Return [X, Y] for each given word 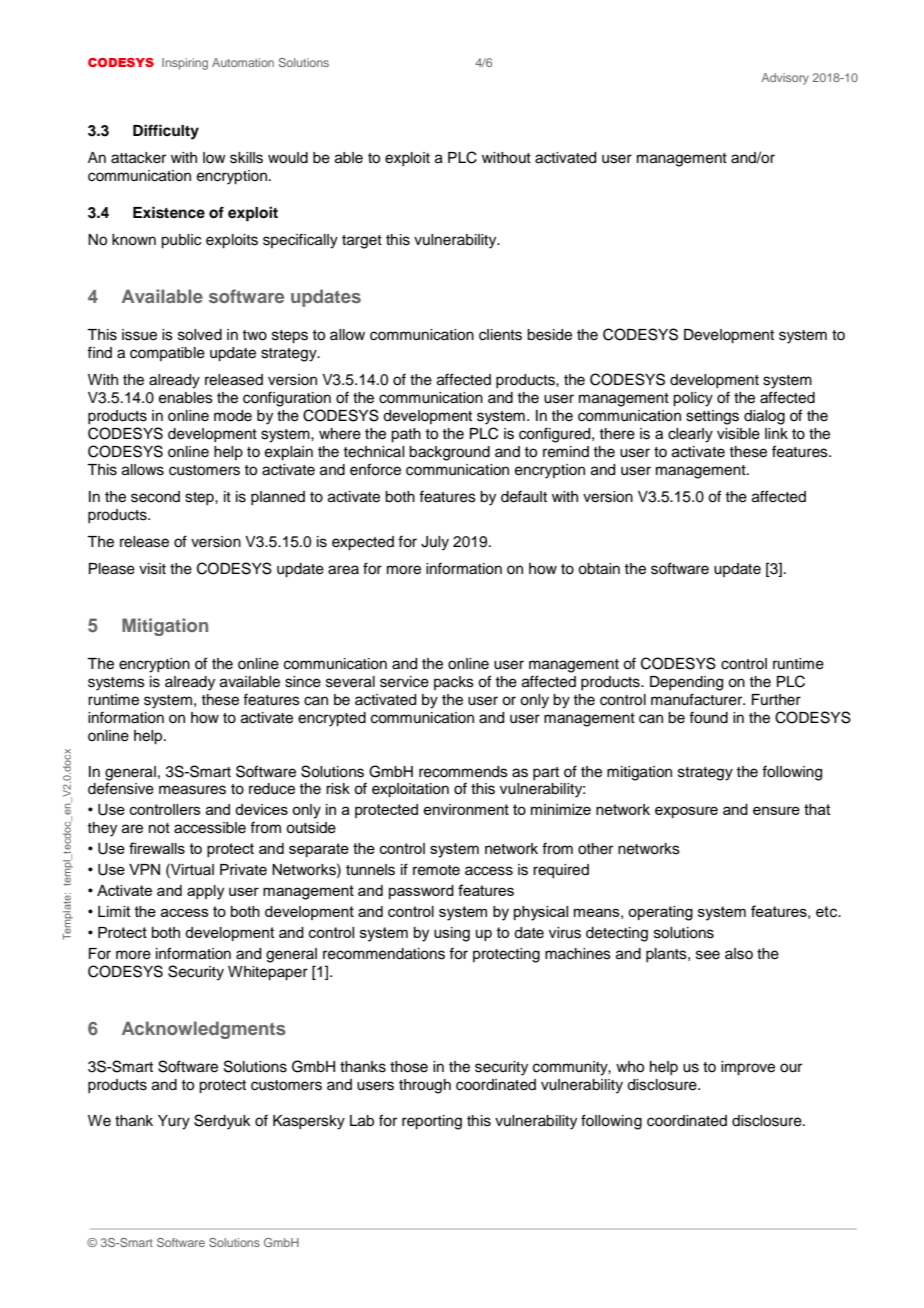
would [288, 158]
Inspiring [185, 64]
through [425, 1086]
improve [748, 1068]
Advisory [785, 79]
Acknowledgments [204, 1030]
